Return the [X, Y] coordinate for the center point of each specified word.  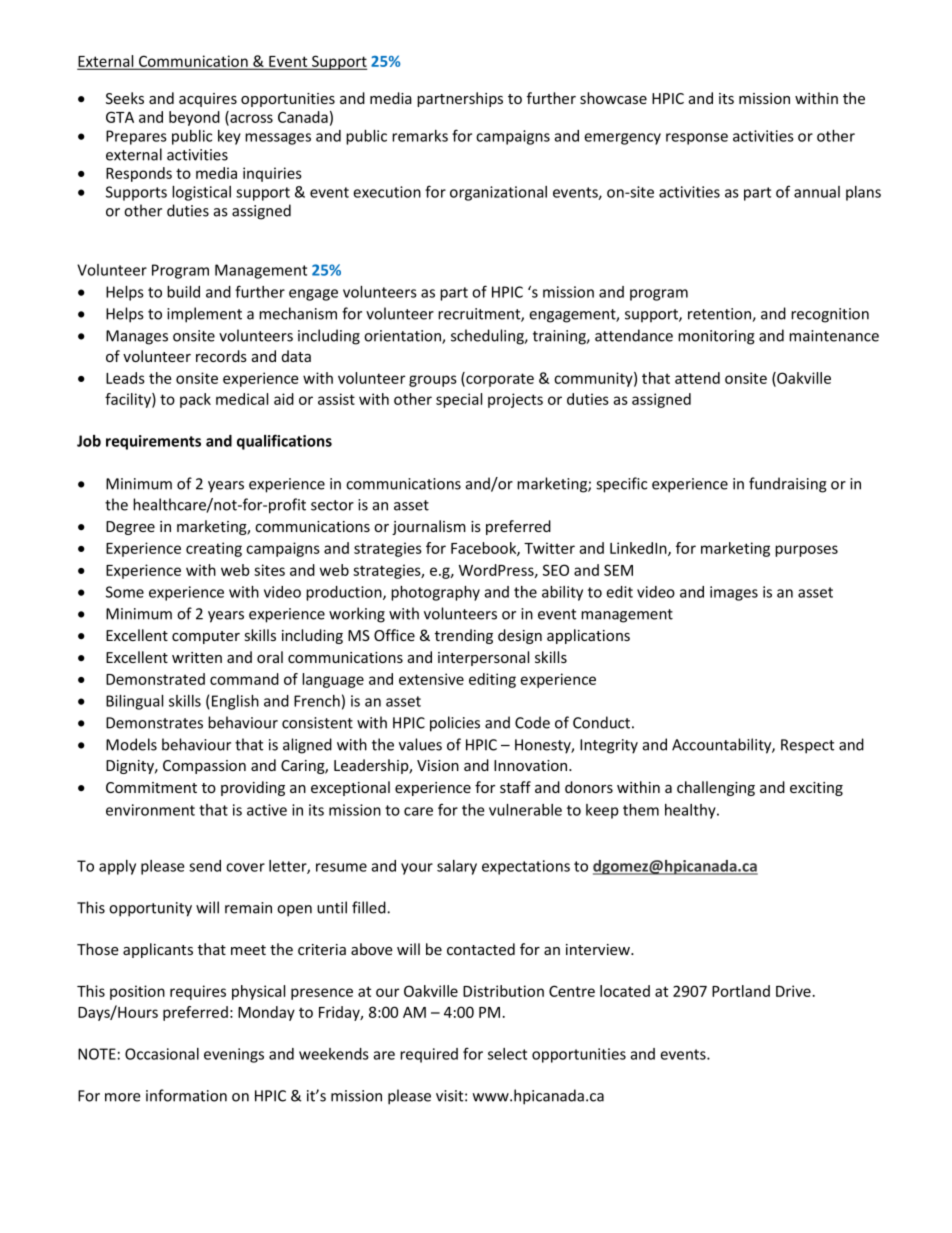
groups [433, 381]
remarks [420, 136]
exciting [816, 789]
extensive [431, 679]
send [205, 866]
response [697, 139]
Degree [130, 528]
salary [457, 867]
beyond [194, 118]
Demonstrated [155, 679]
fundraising [788, 485]
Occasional [162, 1054]
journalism [429, 527]
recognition [830, 315]
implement [204, 315]
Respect [807, 746]
